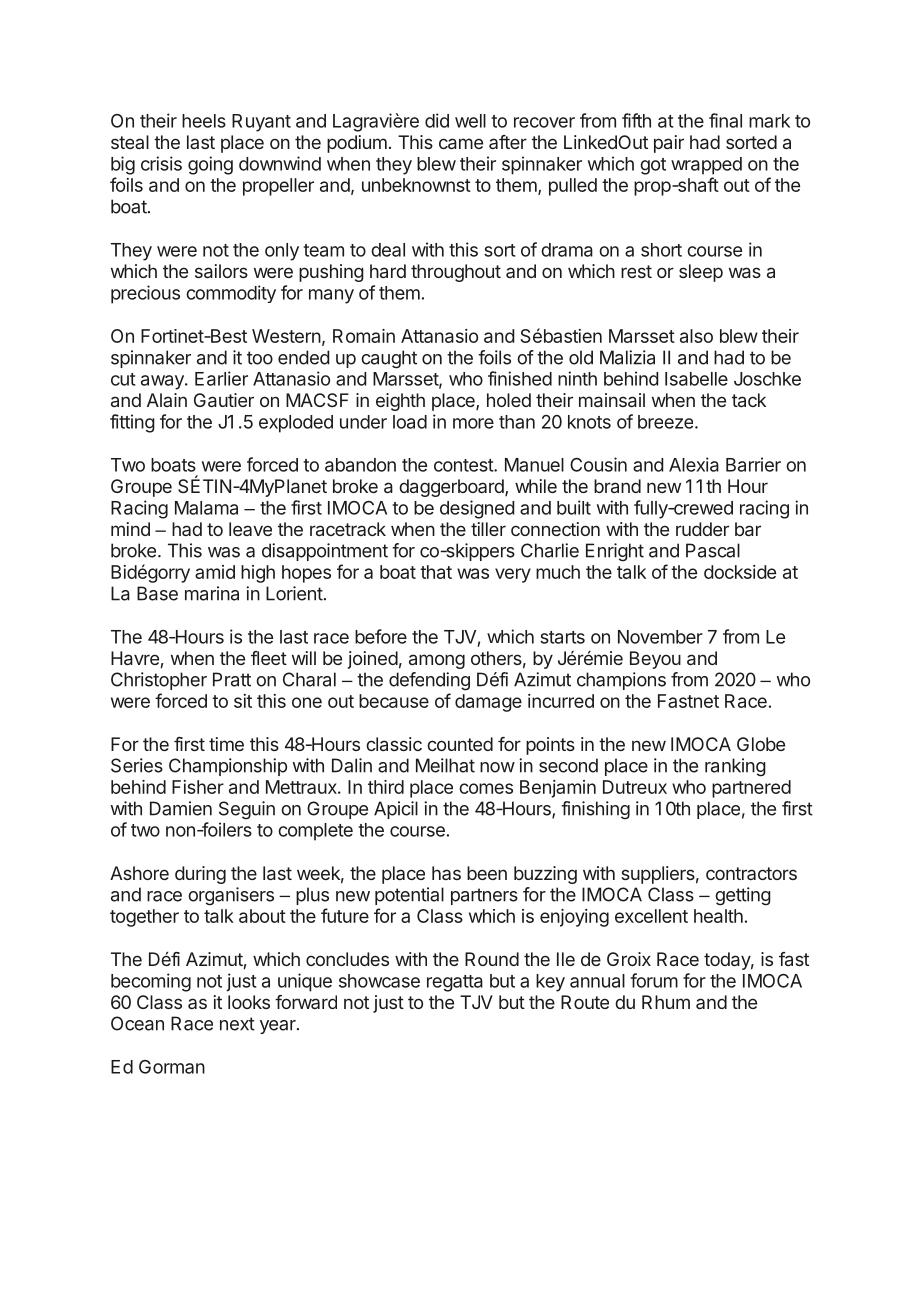 This screenshot has height=1308, width=924. I want to click on dockside, so click(740, 572).
